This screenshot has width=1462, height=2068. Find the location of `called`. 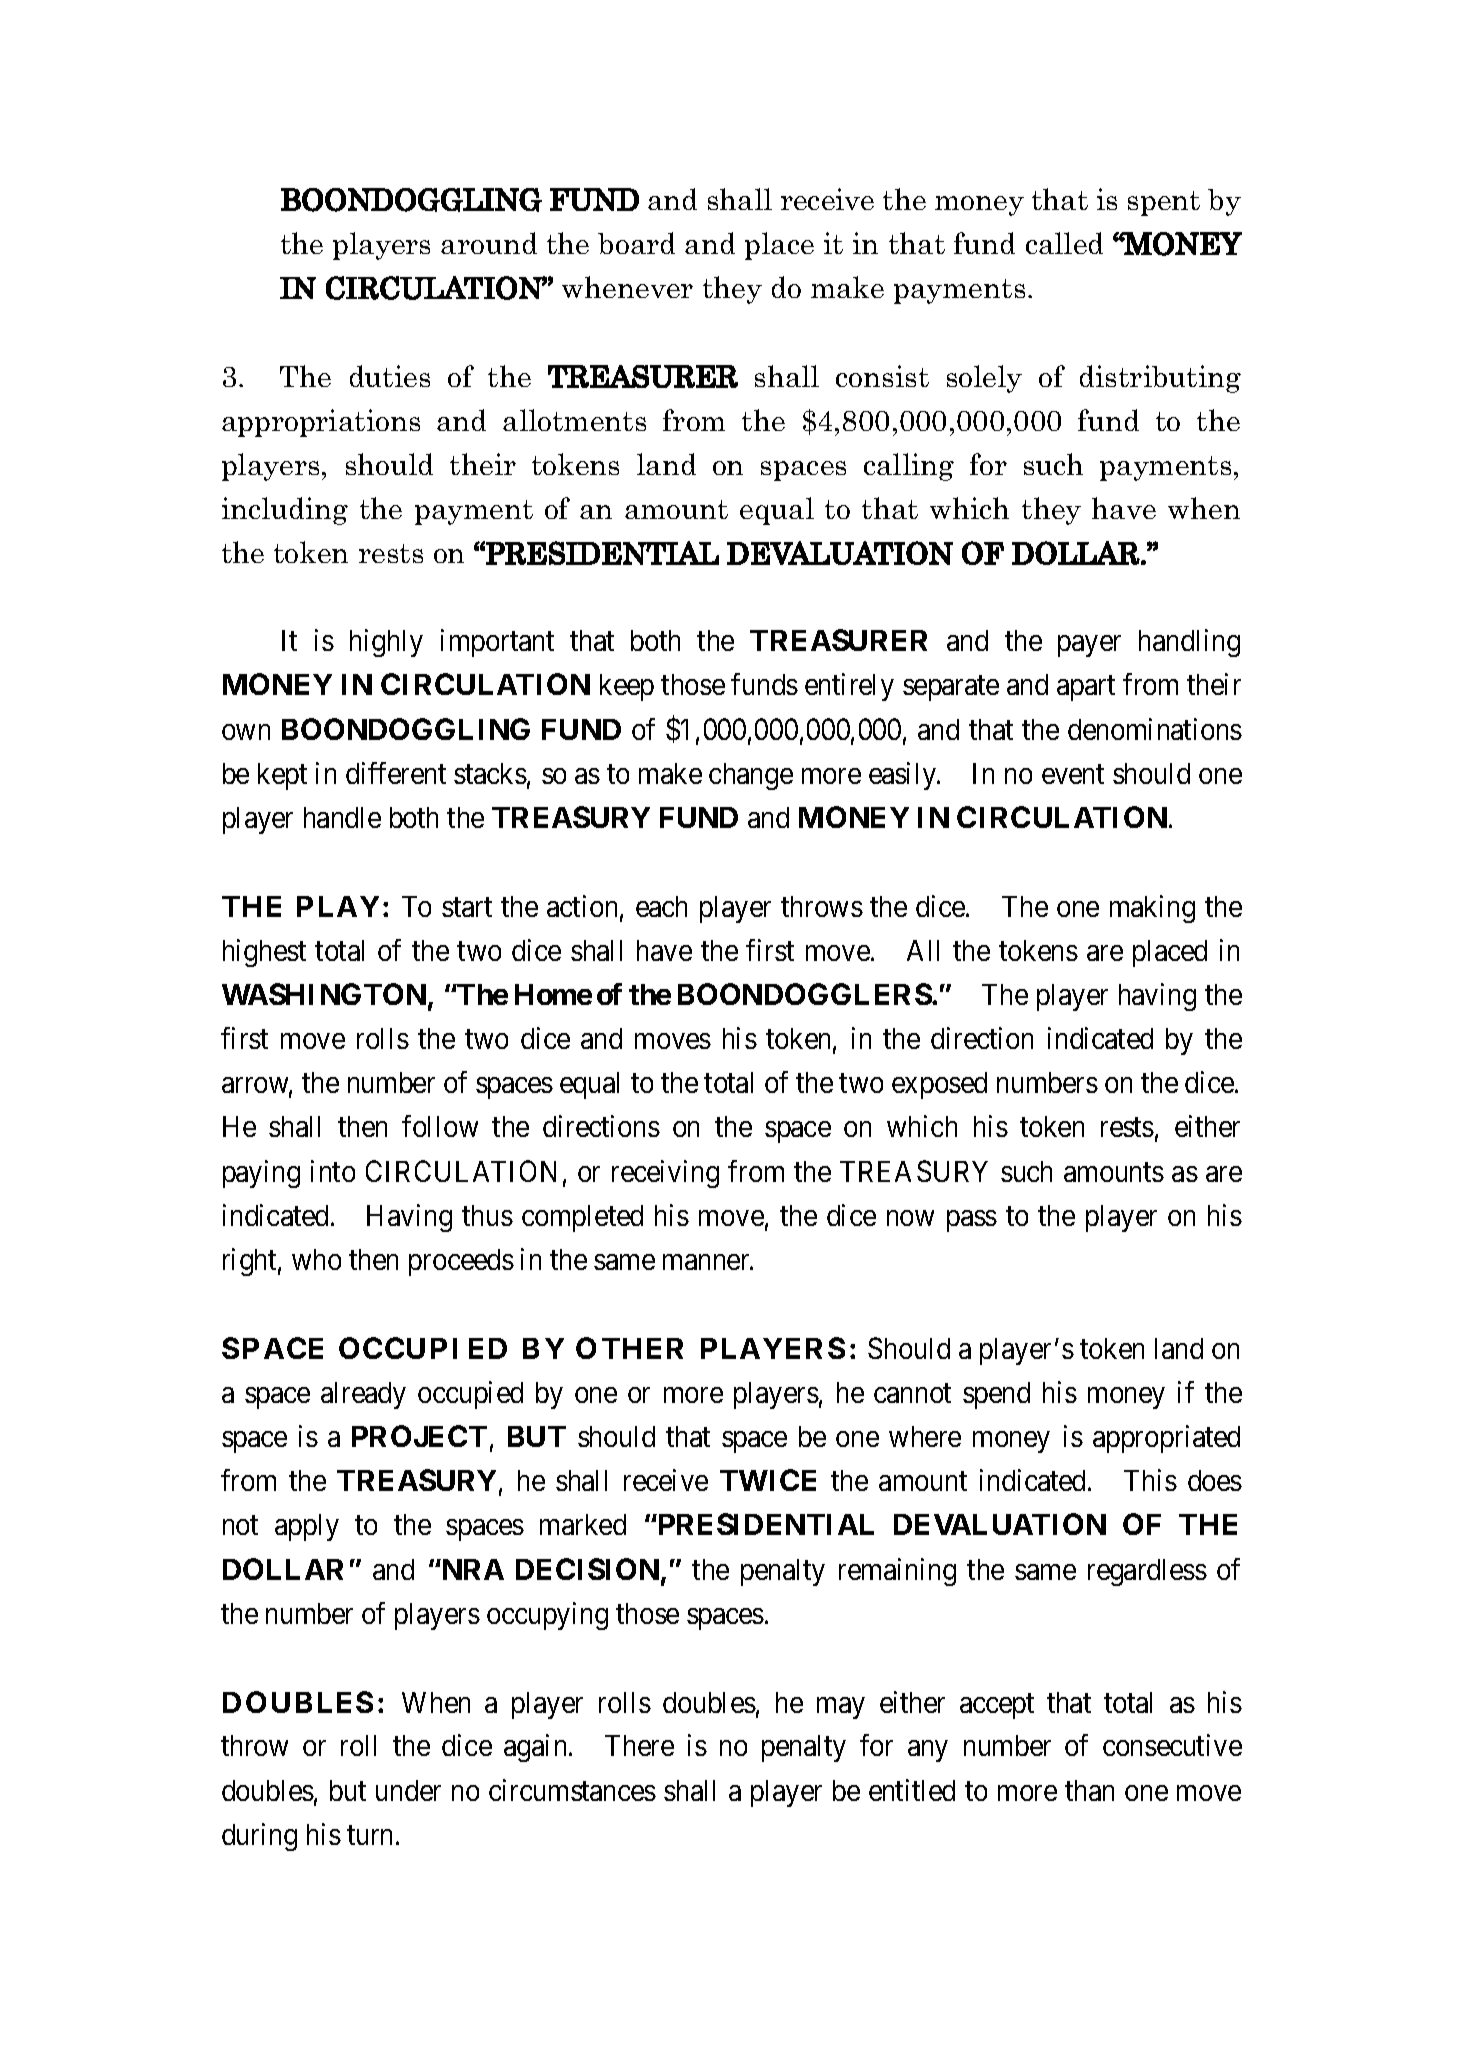

called is located at coordinates (1064, 243).
